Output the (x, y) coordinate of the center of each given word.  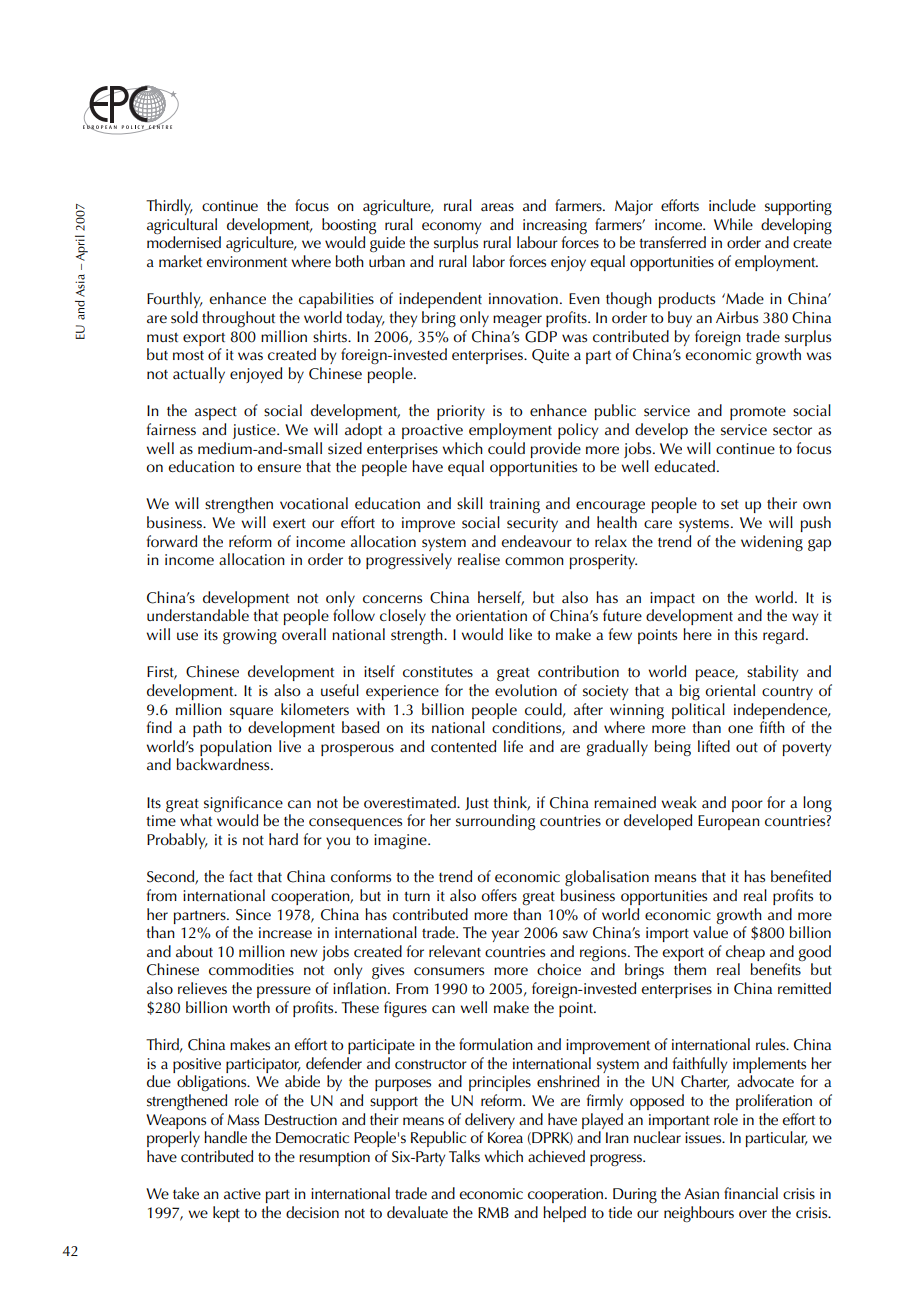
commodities (251, 969)
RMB (493, 1212)
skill (470, 503)
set (730, 504)
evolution (526, 690)
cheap (745, 953)
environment (246, 262)
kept (226, 1214)
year (505, 936)
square (251, 713)
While (733, 224)
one (740, 729)
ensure (279, 468)
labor (489, 261)
